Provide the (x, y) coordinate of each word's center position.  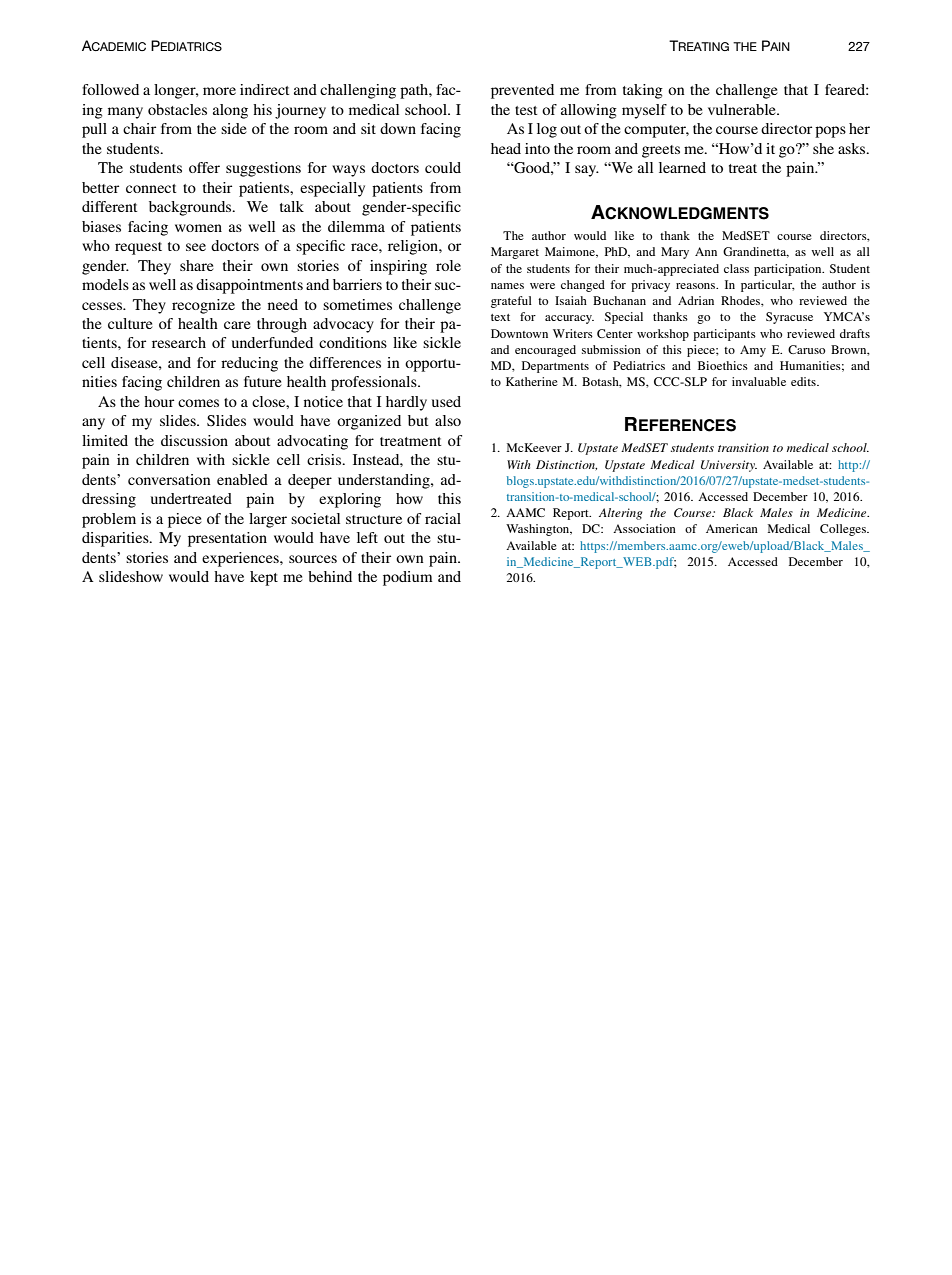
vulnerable (743, 109)
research (179, 342)
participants (724, 335)
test (526, 110)
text (500, 317)
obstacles (177, 109)
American (732, 528)
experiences (241, 559)
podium (408, 578)
